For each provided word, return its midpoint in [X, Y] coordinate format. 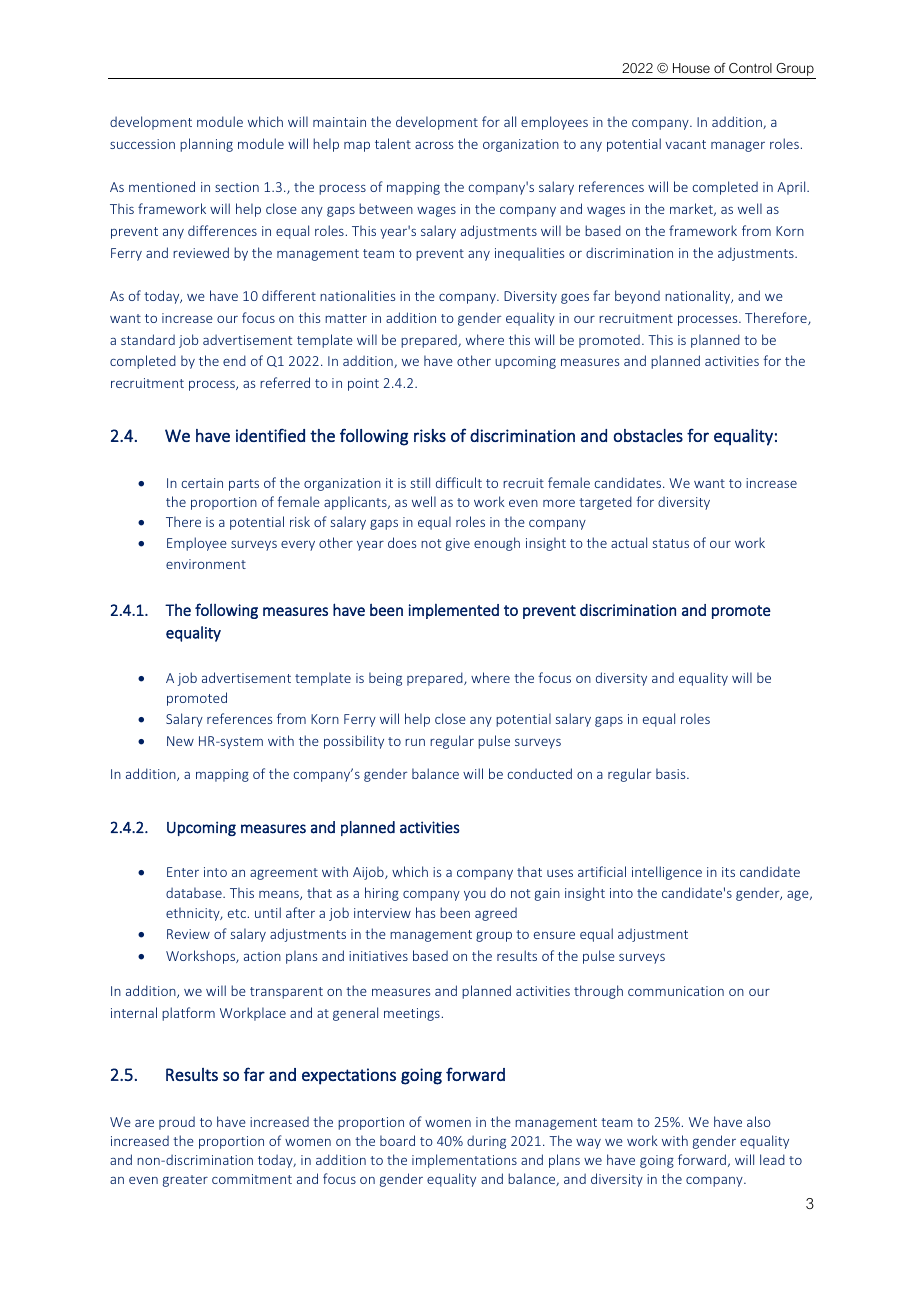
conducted [539, 773]
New [180, 741]
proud [177, 1123]
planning [206, 145]
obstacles [648, 435]
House [691, 68]
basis [672, 773]
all [510, 121]
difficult [459, 482]
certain [202, 483]
